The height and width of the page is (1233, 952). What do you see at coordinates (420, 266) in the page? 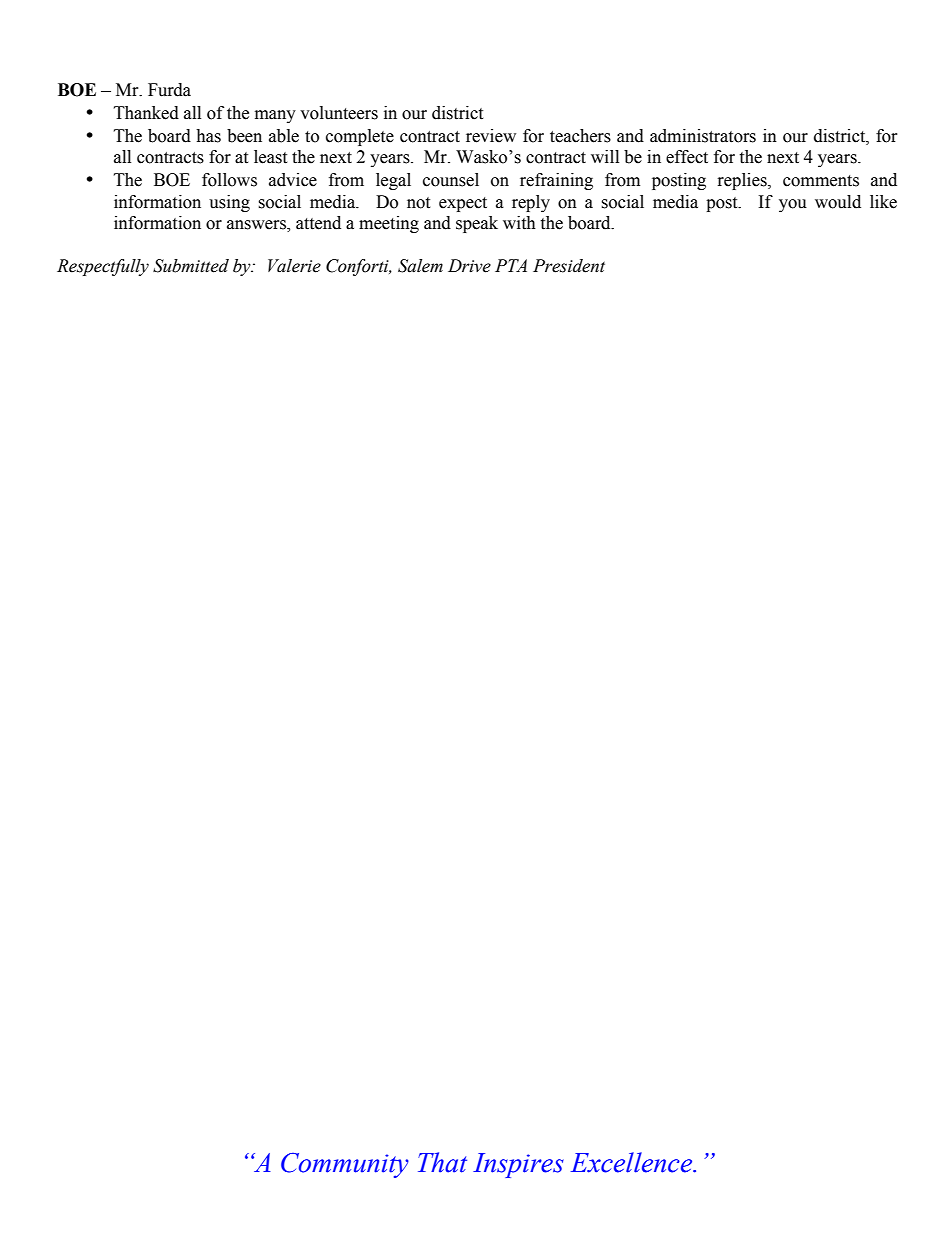
I see `Salem` at bounding box center [420, 266].
